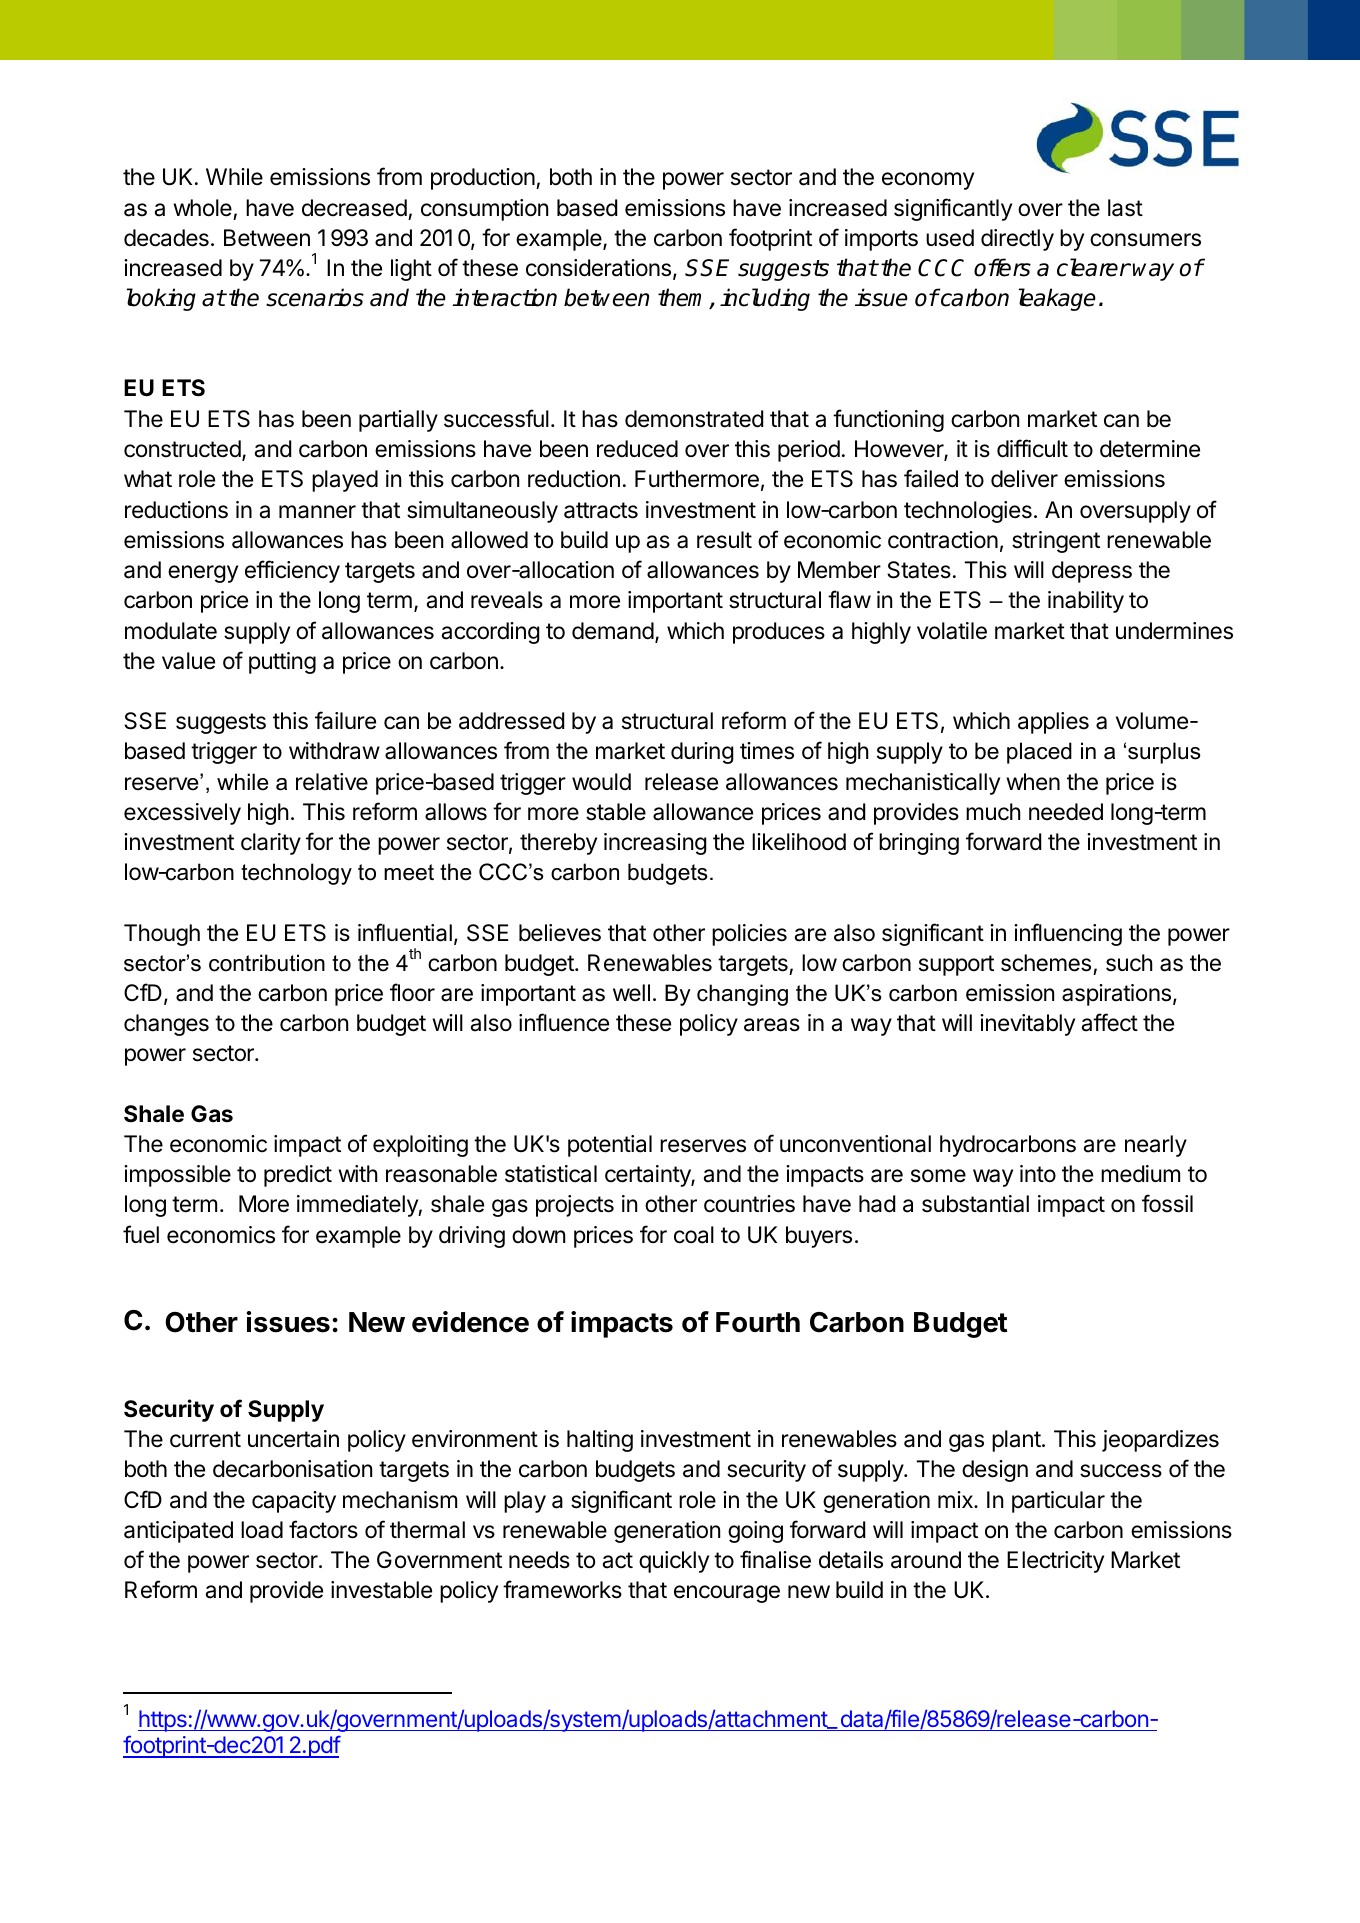 The image size is (1360, 1923). Describe the element at coordinates (694, 1235) in the document. I see `coal` at that location.
